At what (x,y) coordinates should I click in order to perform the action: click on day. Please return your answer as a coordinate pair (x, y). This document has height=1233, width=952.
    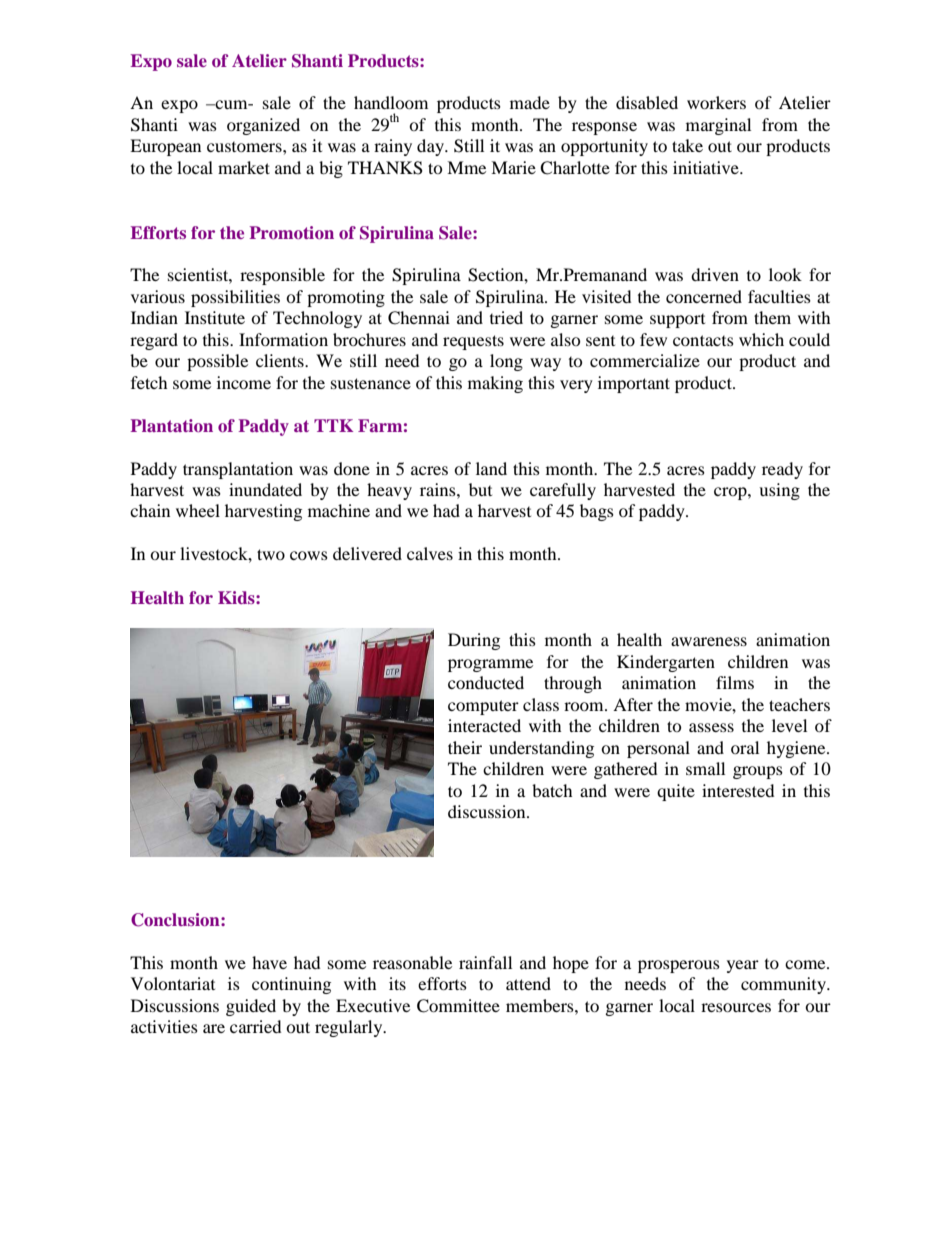
    Looking at the image, I should click on (432, 147).
